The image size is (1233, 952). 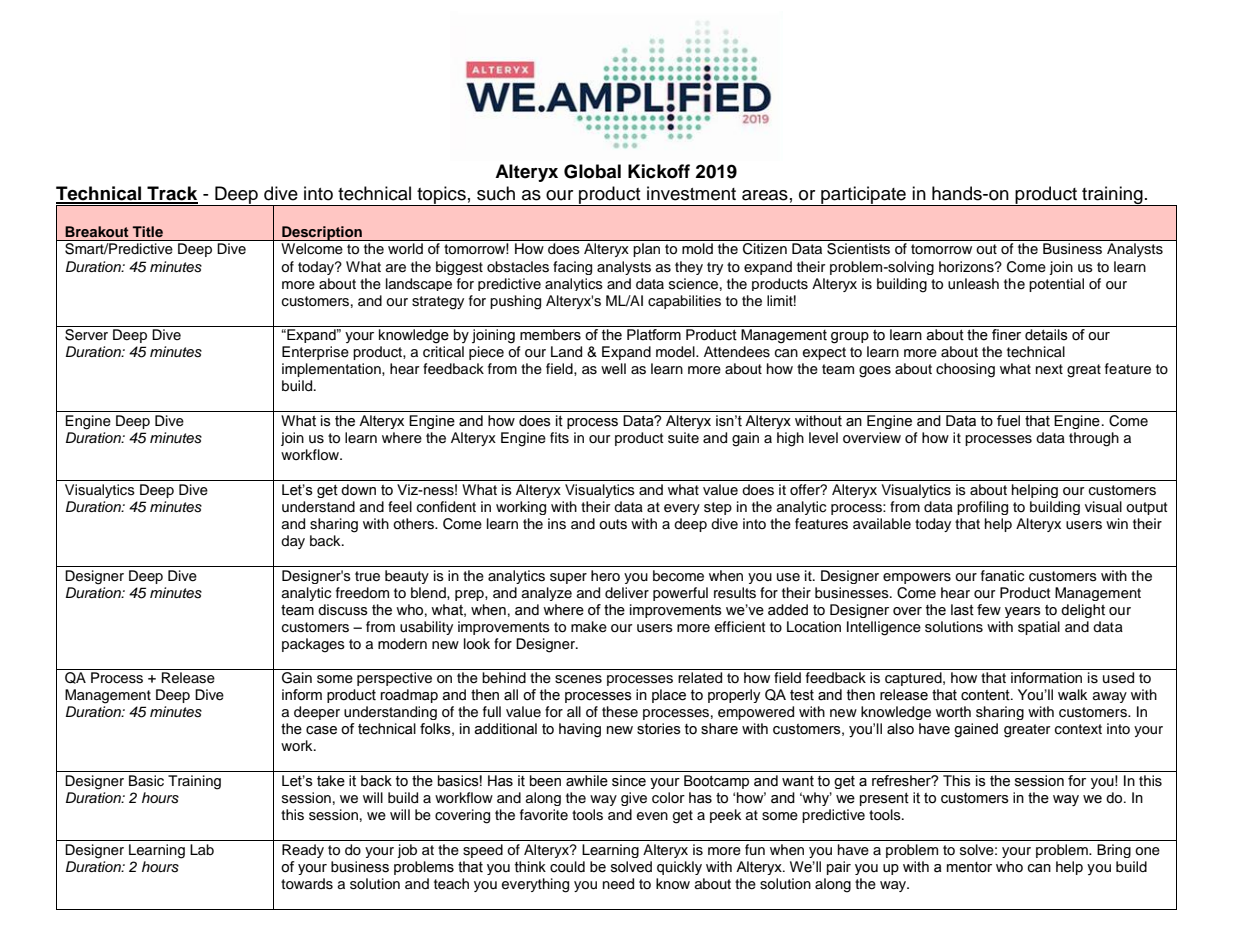 What do you see at coordinates (559, 438) in the screenshot?
I see `fits` at bounding box center [559, 438].
